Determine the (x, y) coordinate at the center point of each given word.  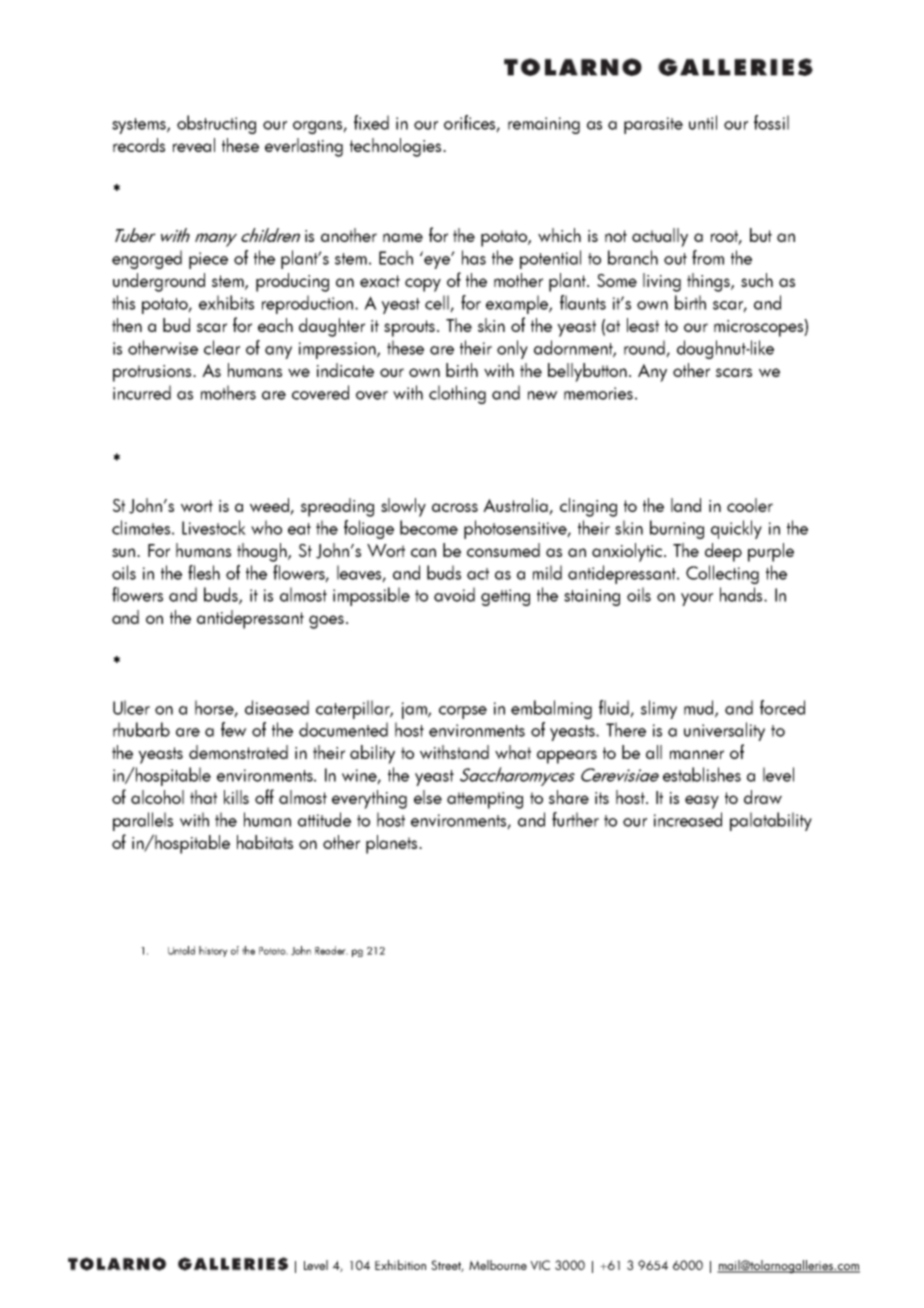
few (234, 729)
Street (447, 1266)
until (703, 122)
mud (700, 708)
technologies (397, 147)
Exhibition (400, 1265)
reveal (194, 145)
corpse (463, 712)
